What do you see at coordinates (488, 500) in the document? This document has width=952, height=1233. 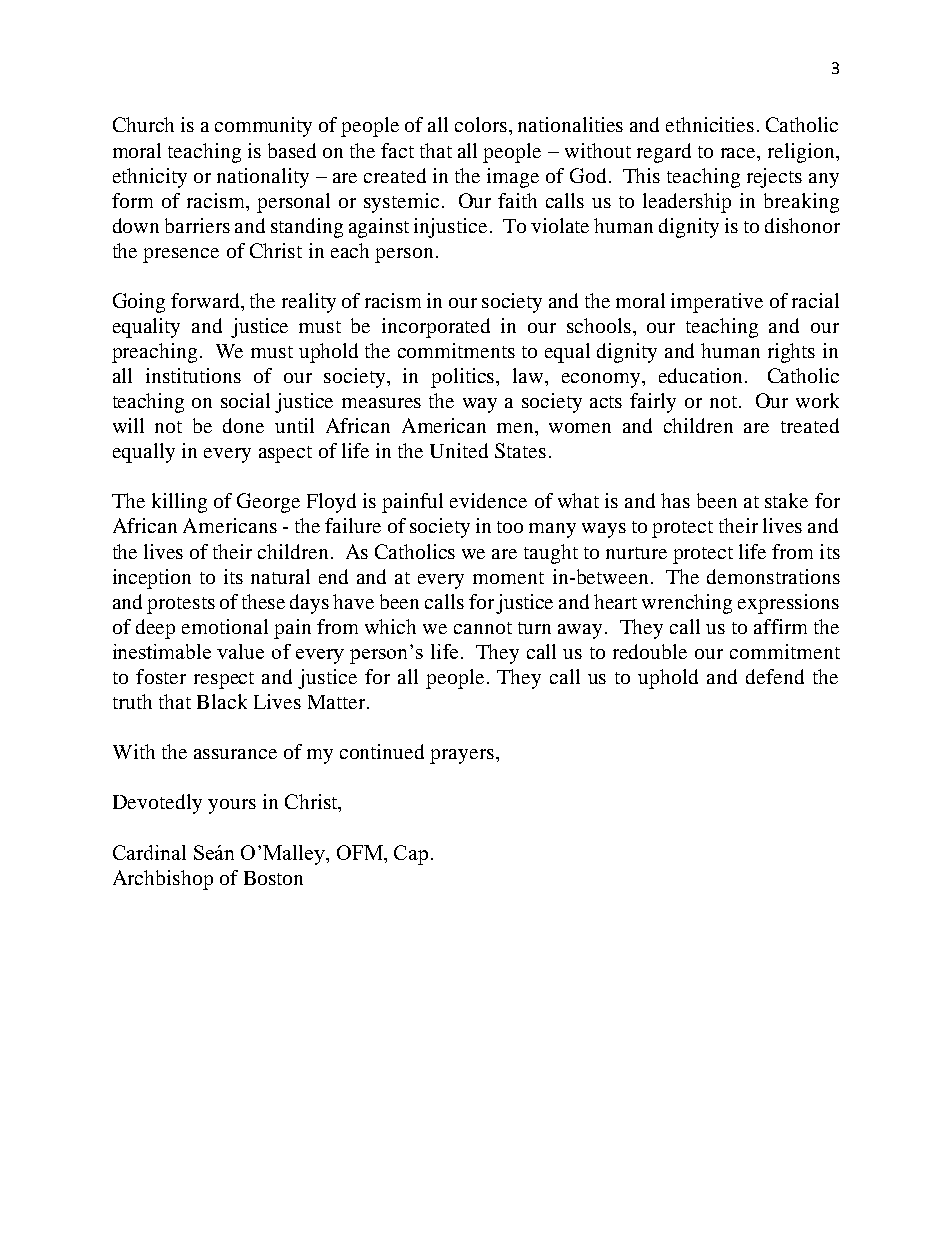 I see `evidence` at bounding box center [488, 500].
